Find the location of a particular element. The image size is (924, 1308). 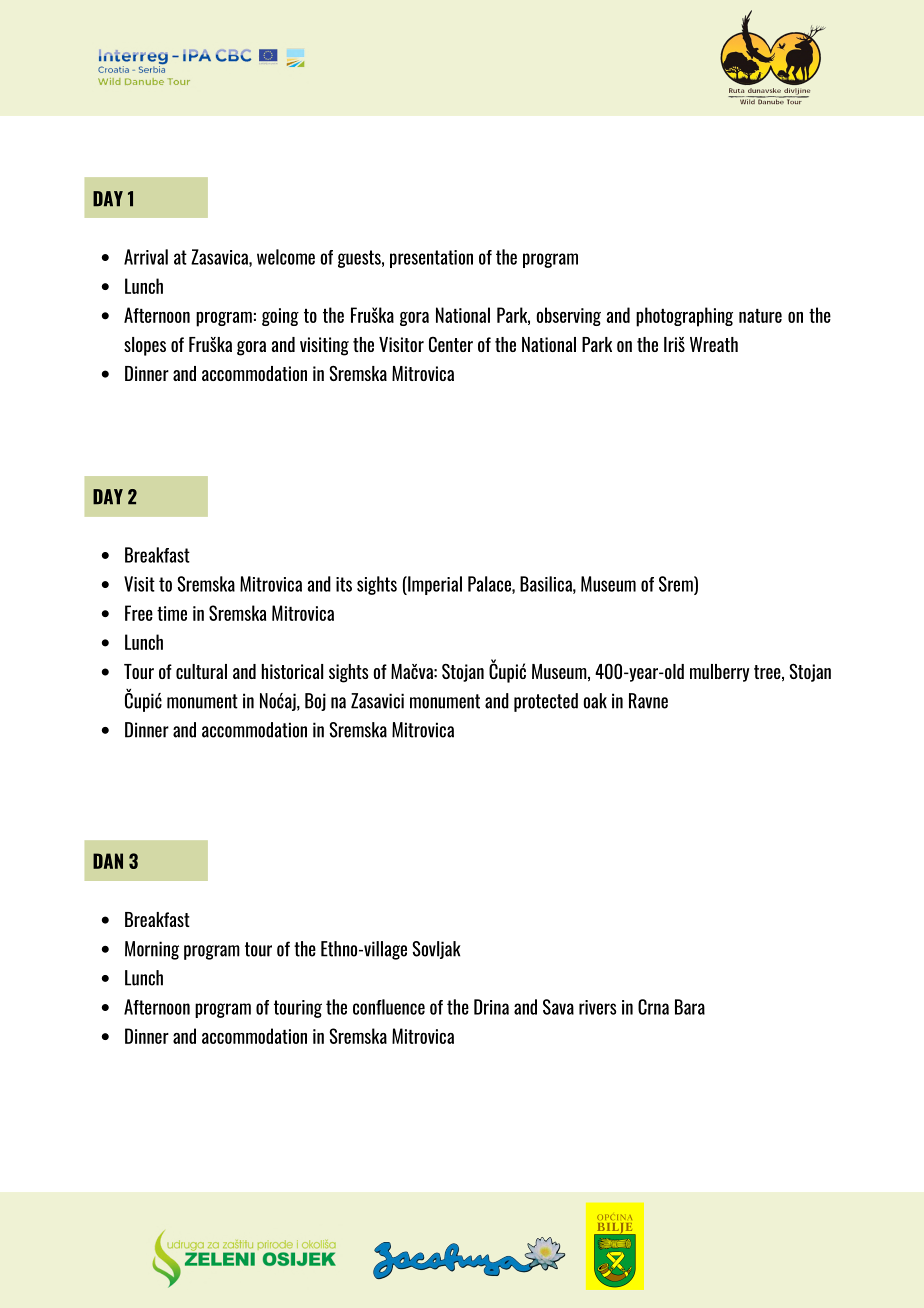

Bara is located at coordinates (690, 1007).
